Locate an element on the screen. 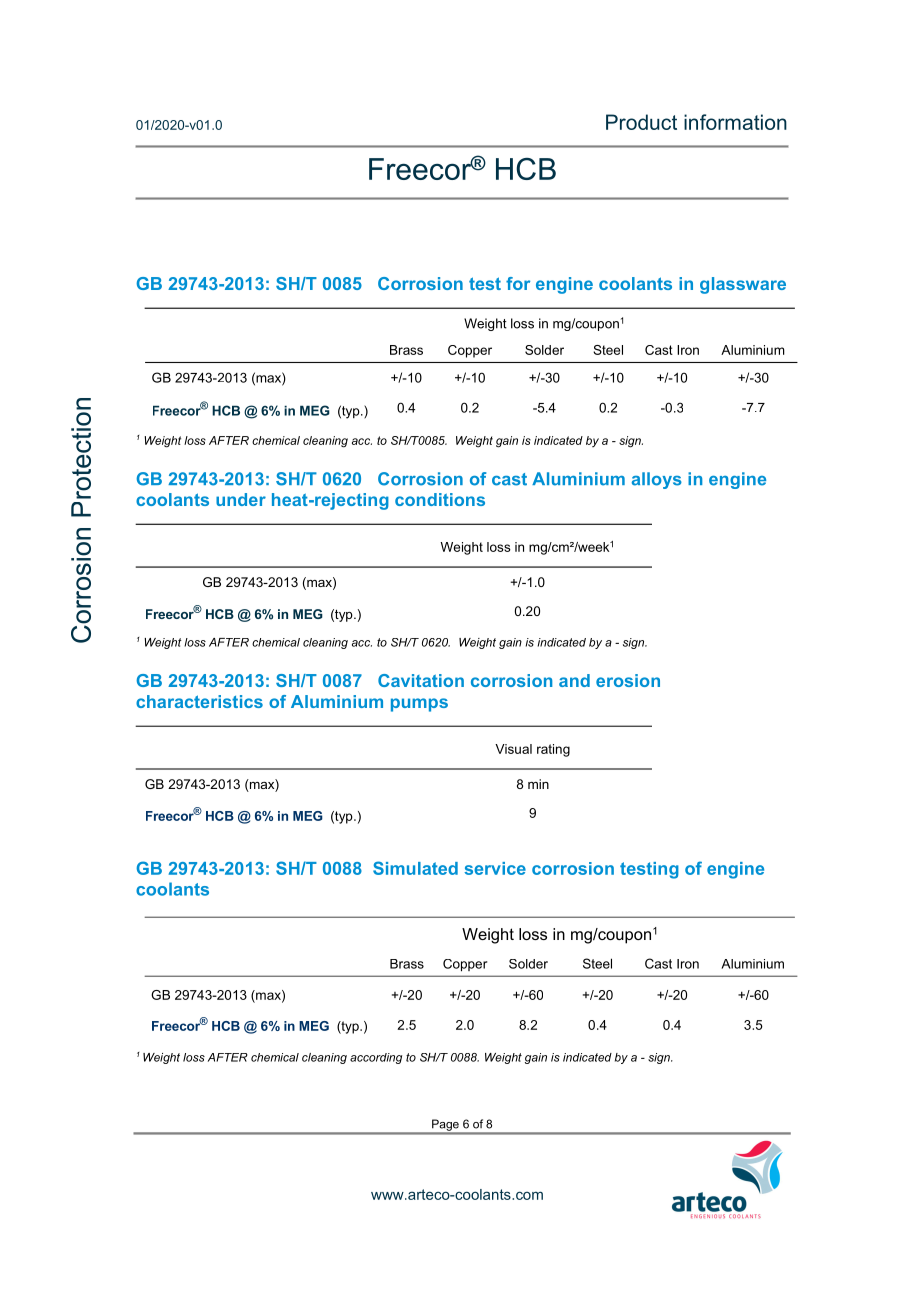 The height and width of the screenshot is (1308, 924). Simulated is located at coordinates (415, 868).
